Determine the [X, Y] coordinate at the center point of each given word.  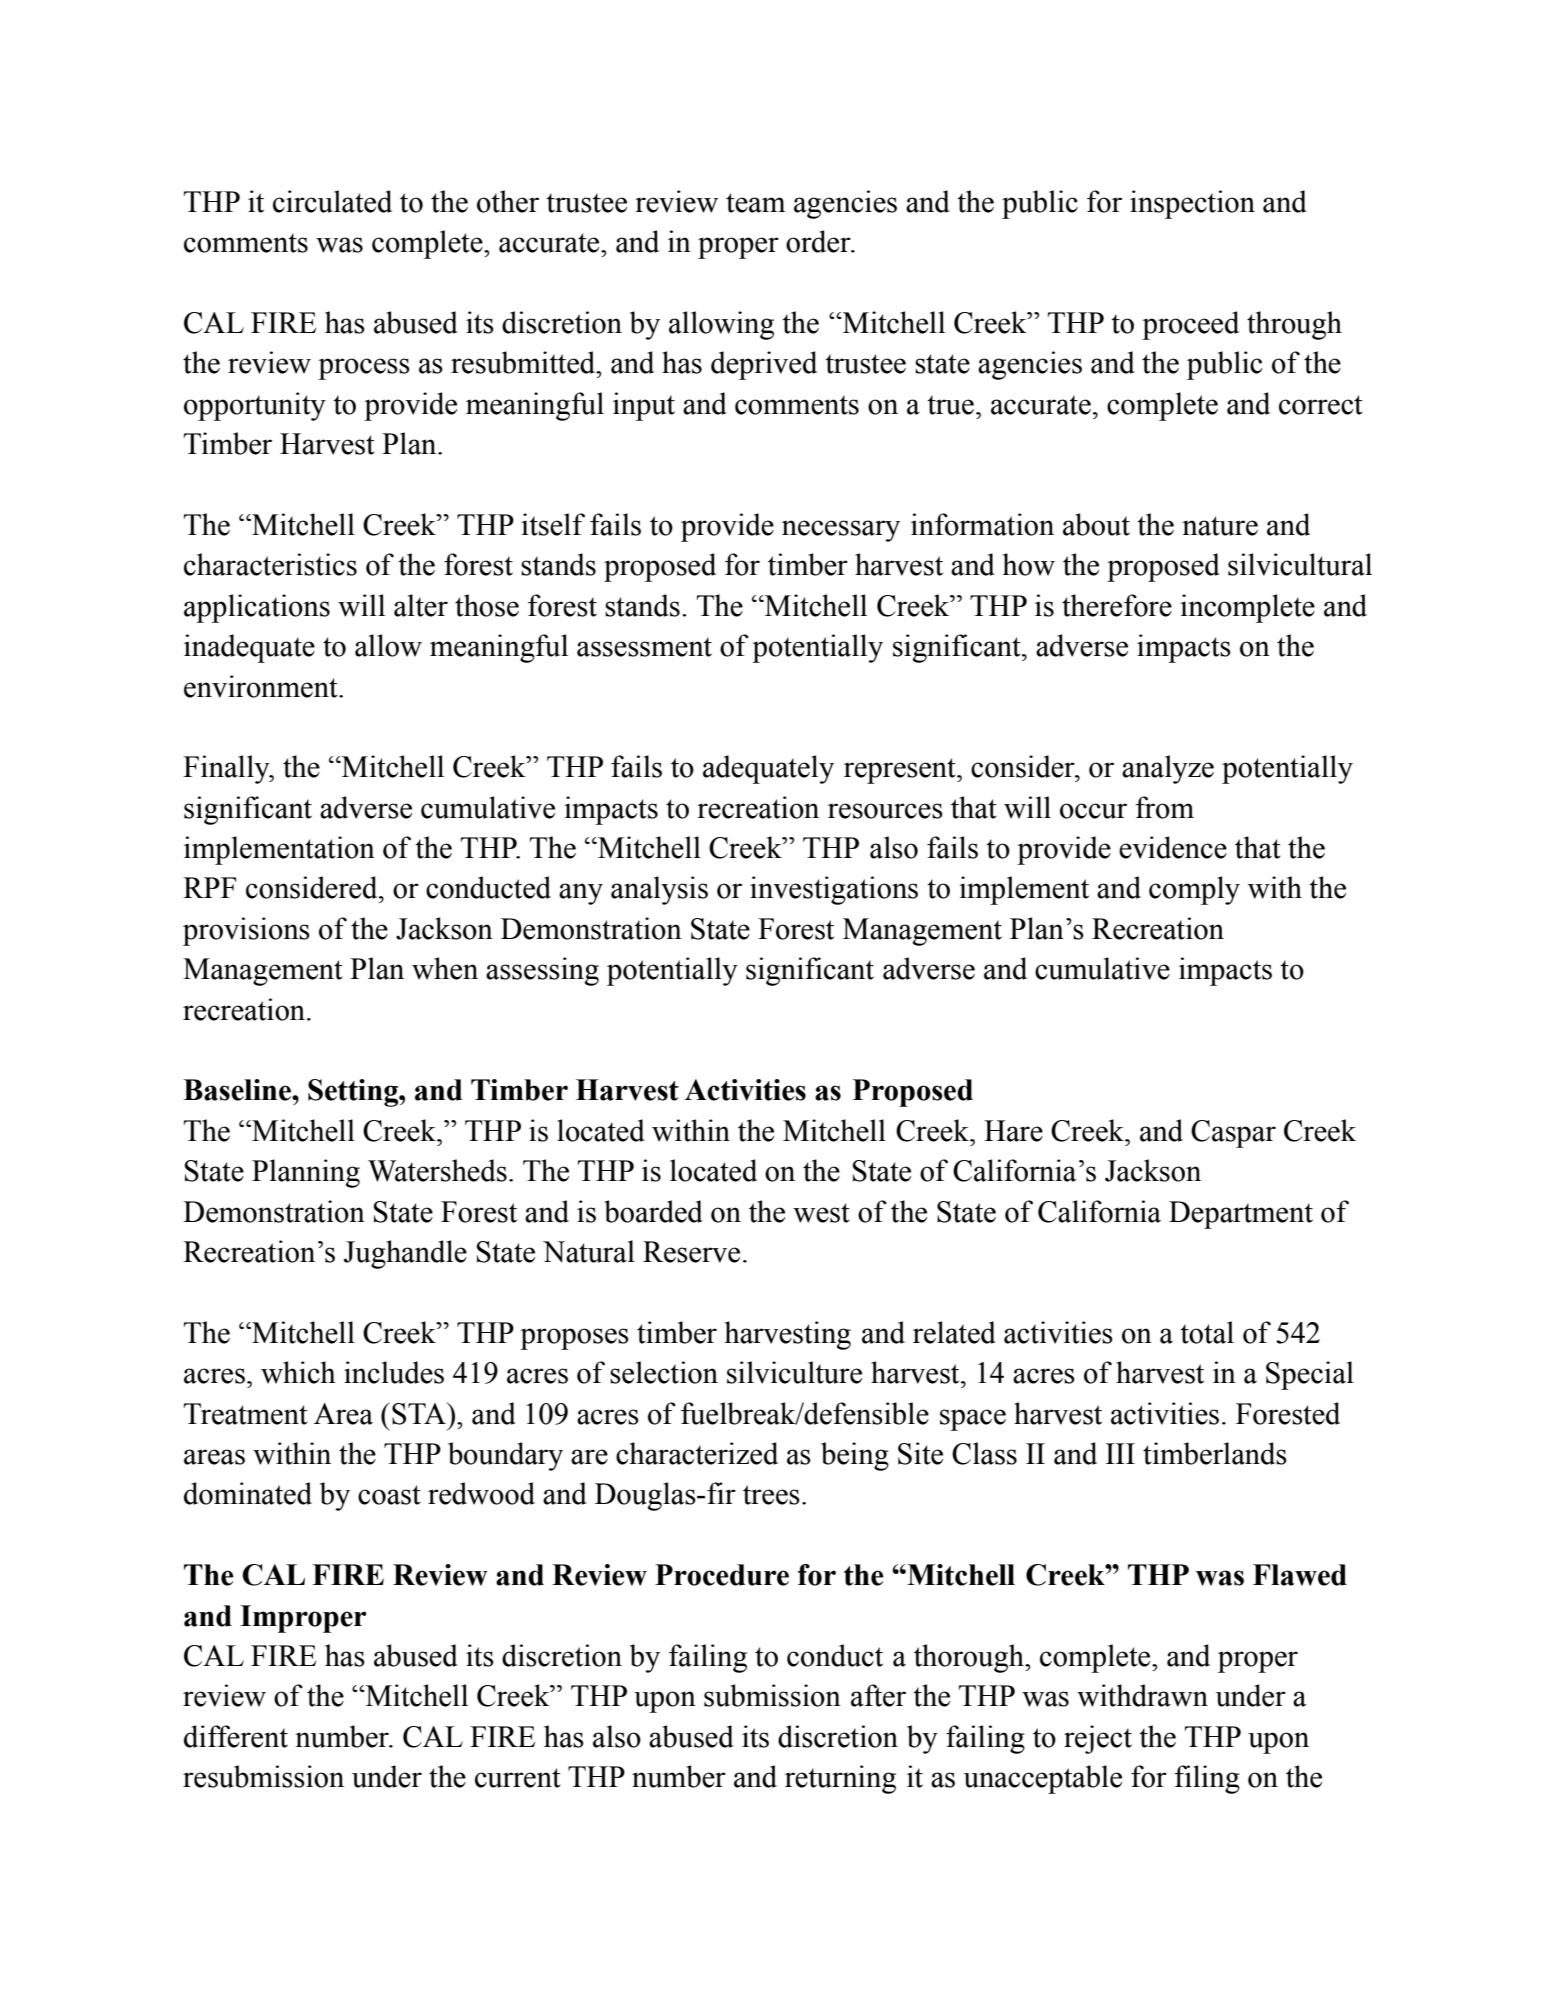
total [1207, 1332]
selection [664, 1372]
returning [840, 1779]
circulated [332, 201]
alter [421, 605]
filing [1207, 1779]
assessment [644, 647]
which [298, 1372]
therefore [1117, 605]
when [445, 968]
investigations [834, 890]
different [236, 1736]
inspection [1192, 204]
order [819, 241]
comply [1194, 890]
